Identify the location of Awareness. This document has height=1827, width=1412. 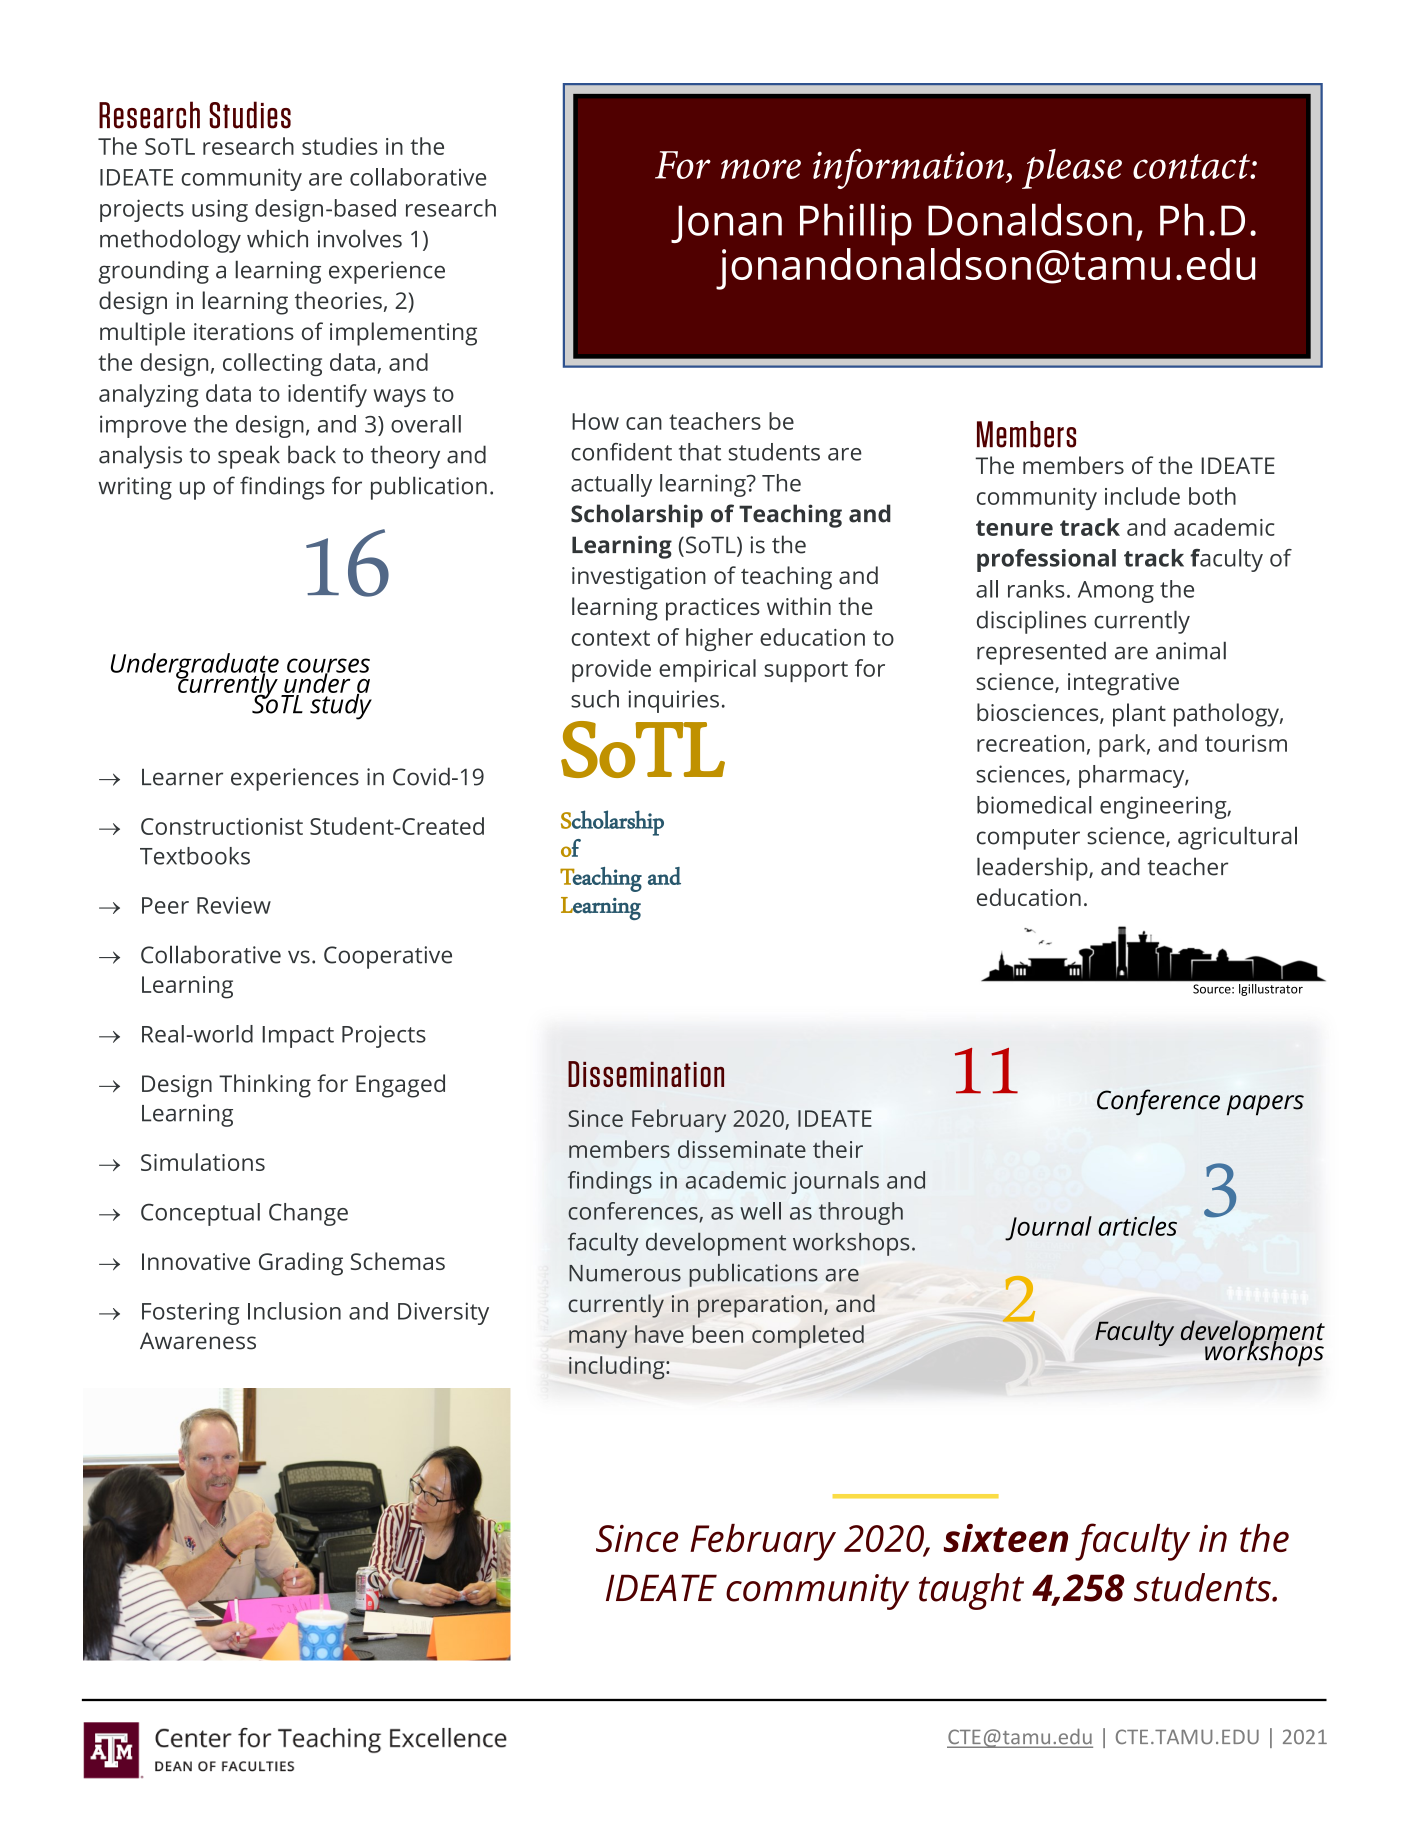
(198, 1341).
